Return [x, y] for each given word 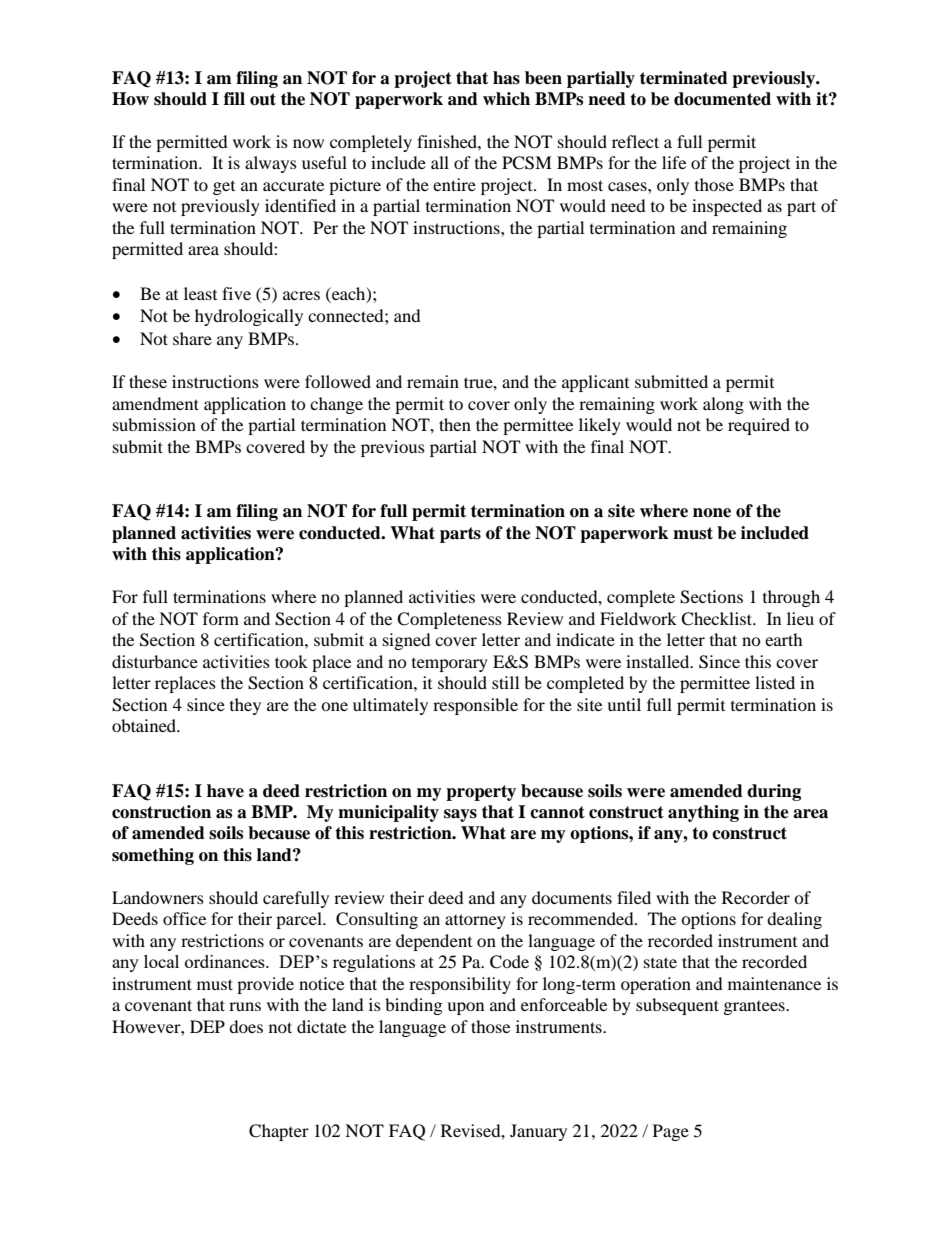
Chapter [279, 1132]
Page [671, 1132]
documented [722, 99]
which [506, 99]
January [538, 1132]
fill [234, 98]
